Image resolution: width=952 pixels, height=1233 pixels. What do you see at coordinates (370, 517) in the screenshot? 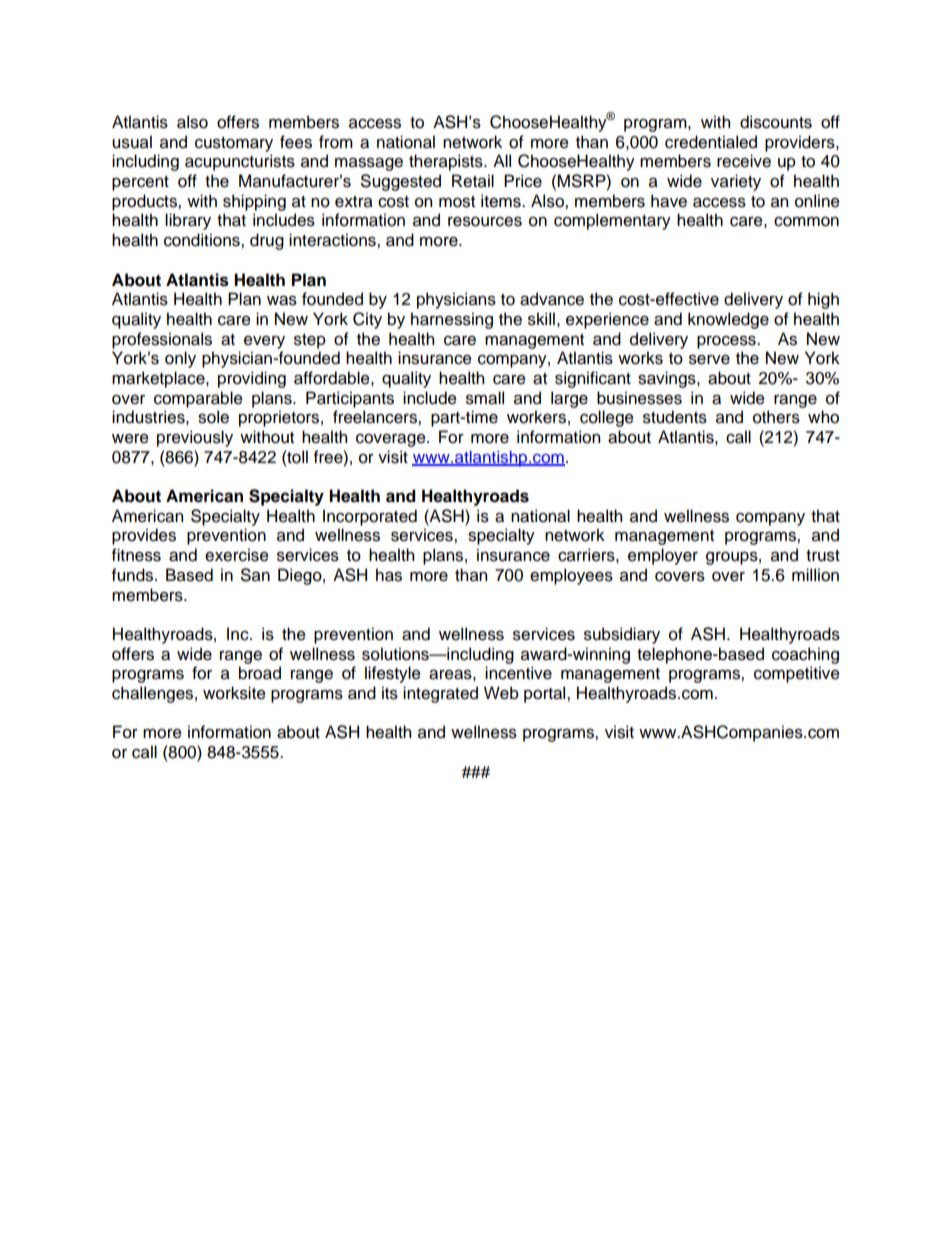
I see `Incorporated` at bounding box center [370, 517].
